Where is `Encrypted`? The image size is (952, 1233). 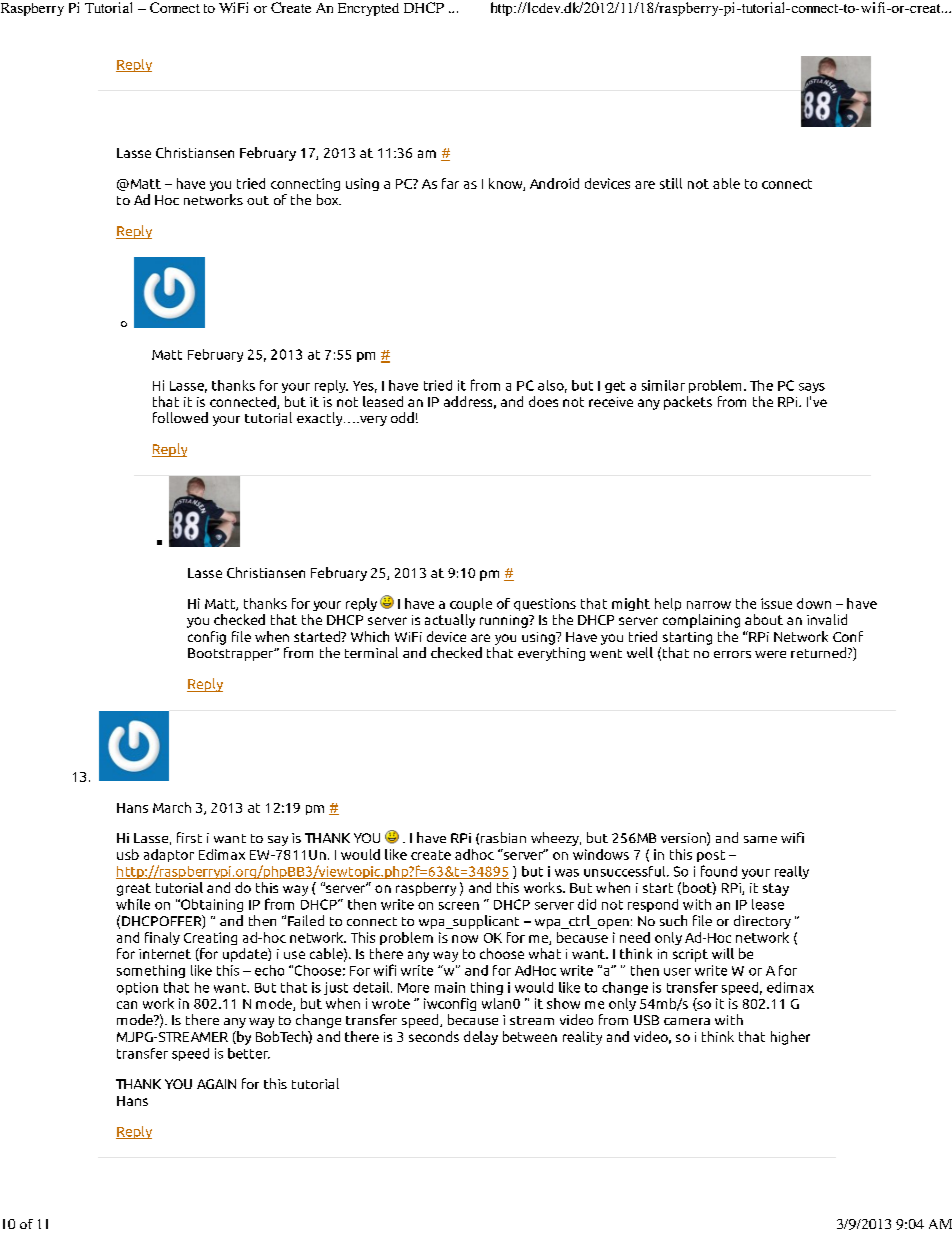
Encrypted is located at coordinates (368, 9).
